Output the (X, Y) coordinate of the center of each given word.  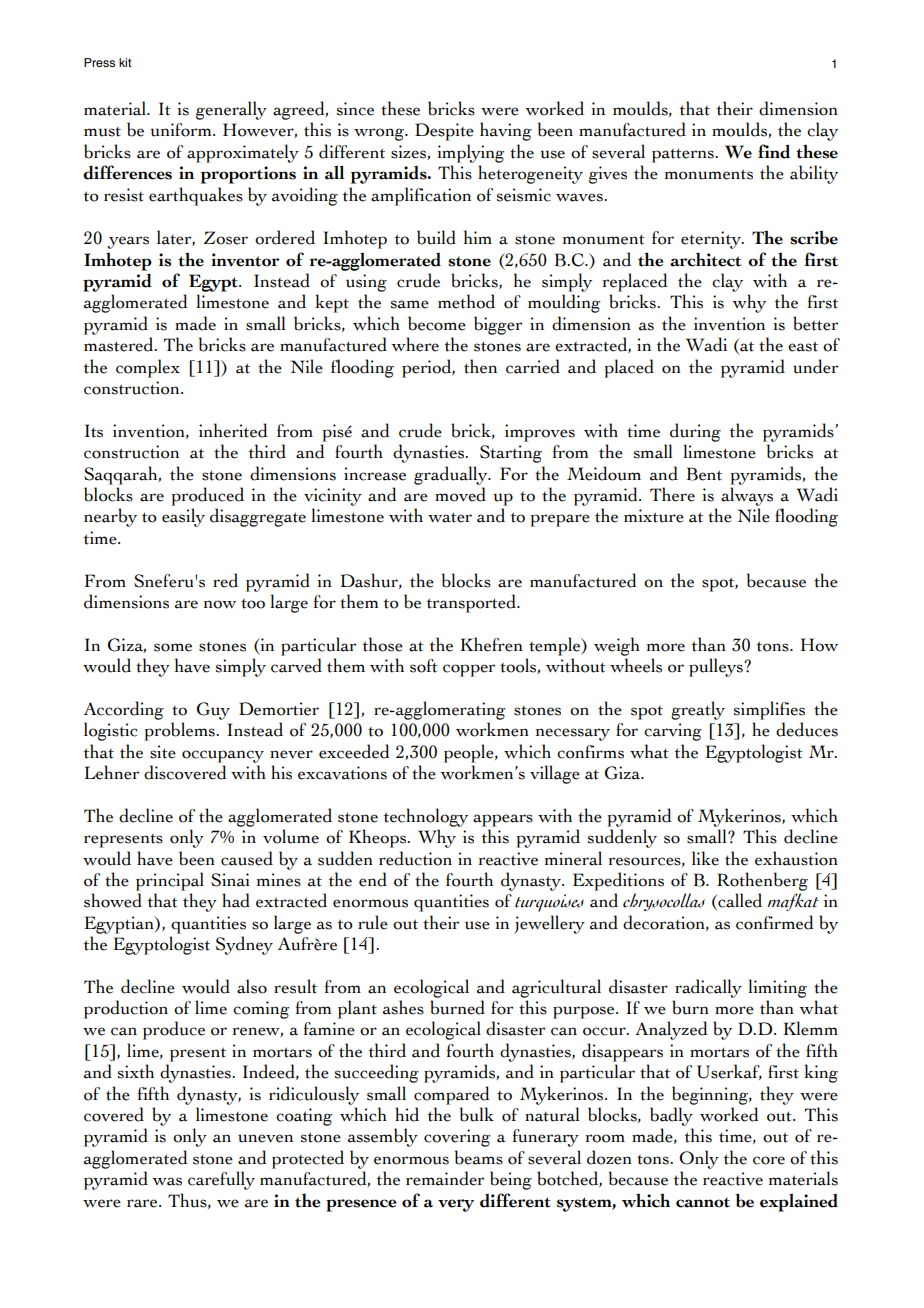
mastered (120, 344)
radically (708, 988)
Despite (444, 132)
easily (183, 517)
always (747, 496)
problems (180, 731)
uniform (182, 130)
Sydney (244, 945)
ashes (403, 1007)
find (774, 151)
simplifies (769, 710)
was (167, 1181)
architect (706, 259)
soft (424, 666)
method (466, 301)
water (450, 517)
